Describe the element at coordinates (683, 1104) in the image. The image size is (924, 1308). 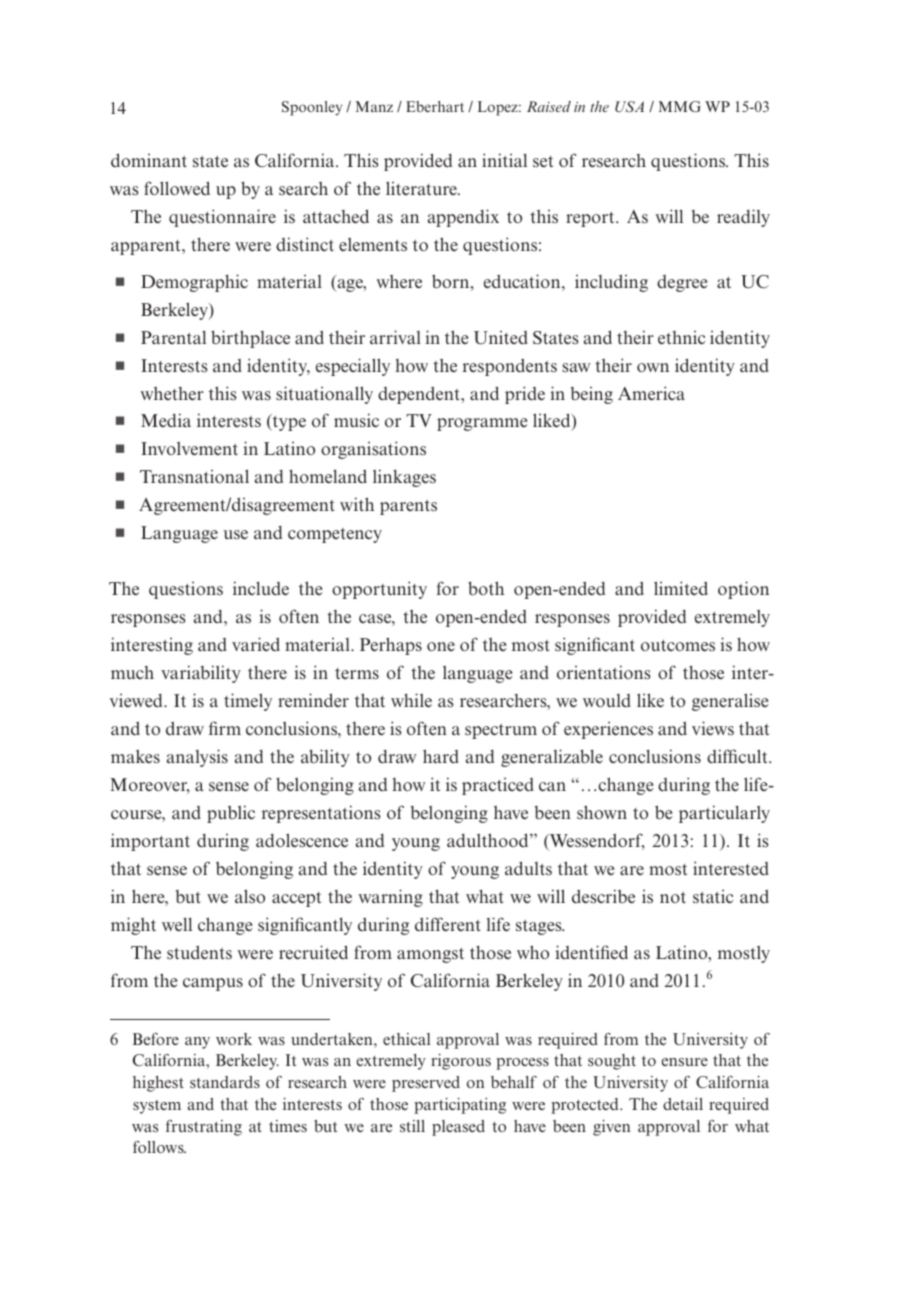
I see `detail` at that location.
